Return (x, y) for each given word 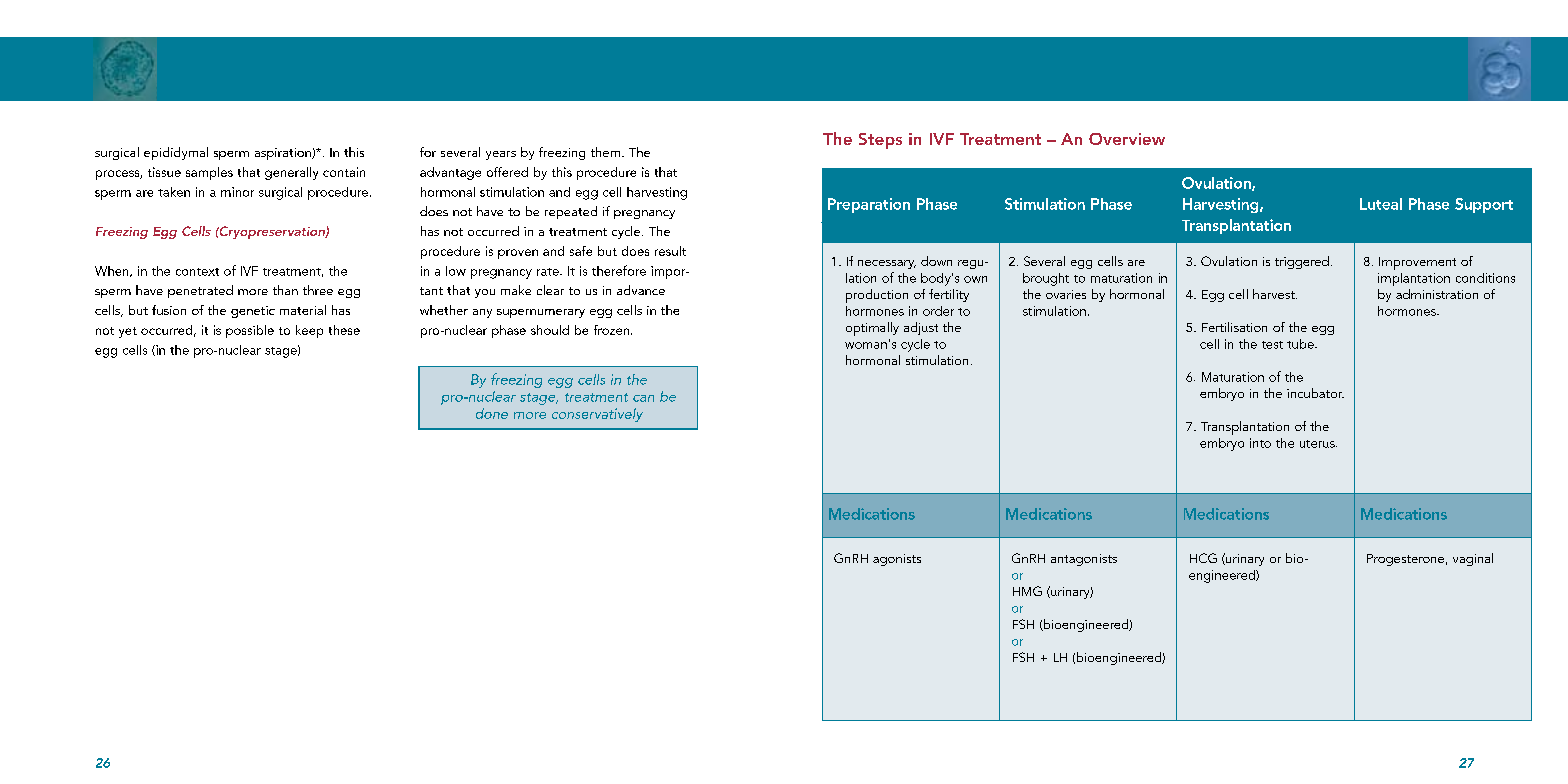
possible (250, 331)
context (197, 272)
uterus (1318, 444)
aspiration (284, 154)
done (492, 413)
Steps (880, 141)
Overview (1127, 139)
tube (1301, 344)
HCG (1203, 558)
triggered (1302, 262)
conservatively (597, 415)
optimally (872, 329)
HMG (1027, 591)
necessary (887, 264)
